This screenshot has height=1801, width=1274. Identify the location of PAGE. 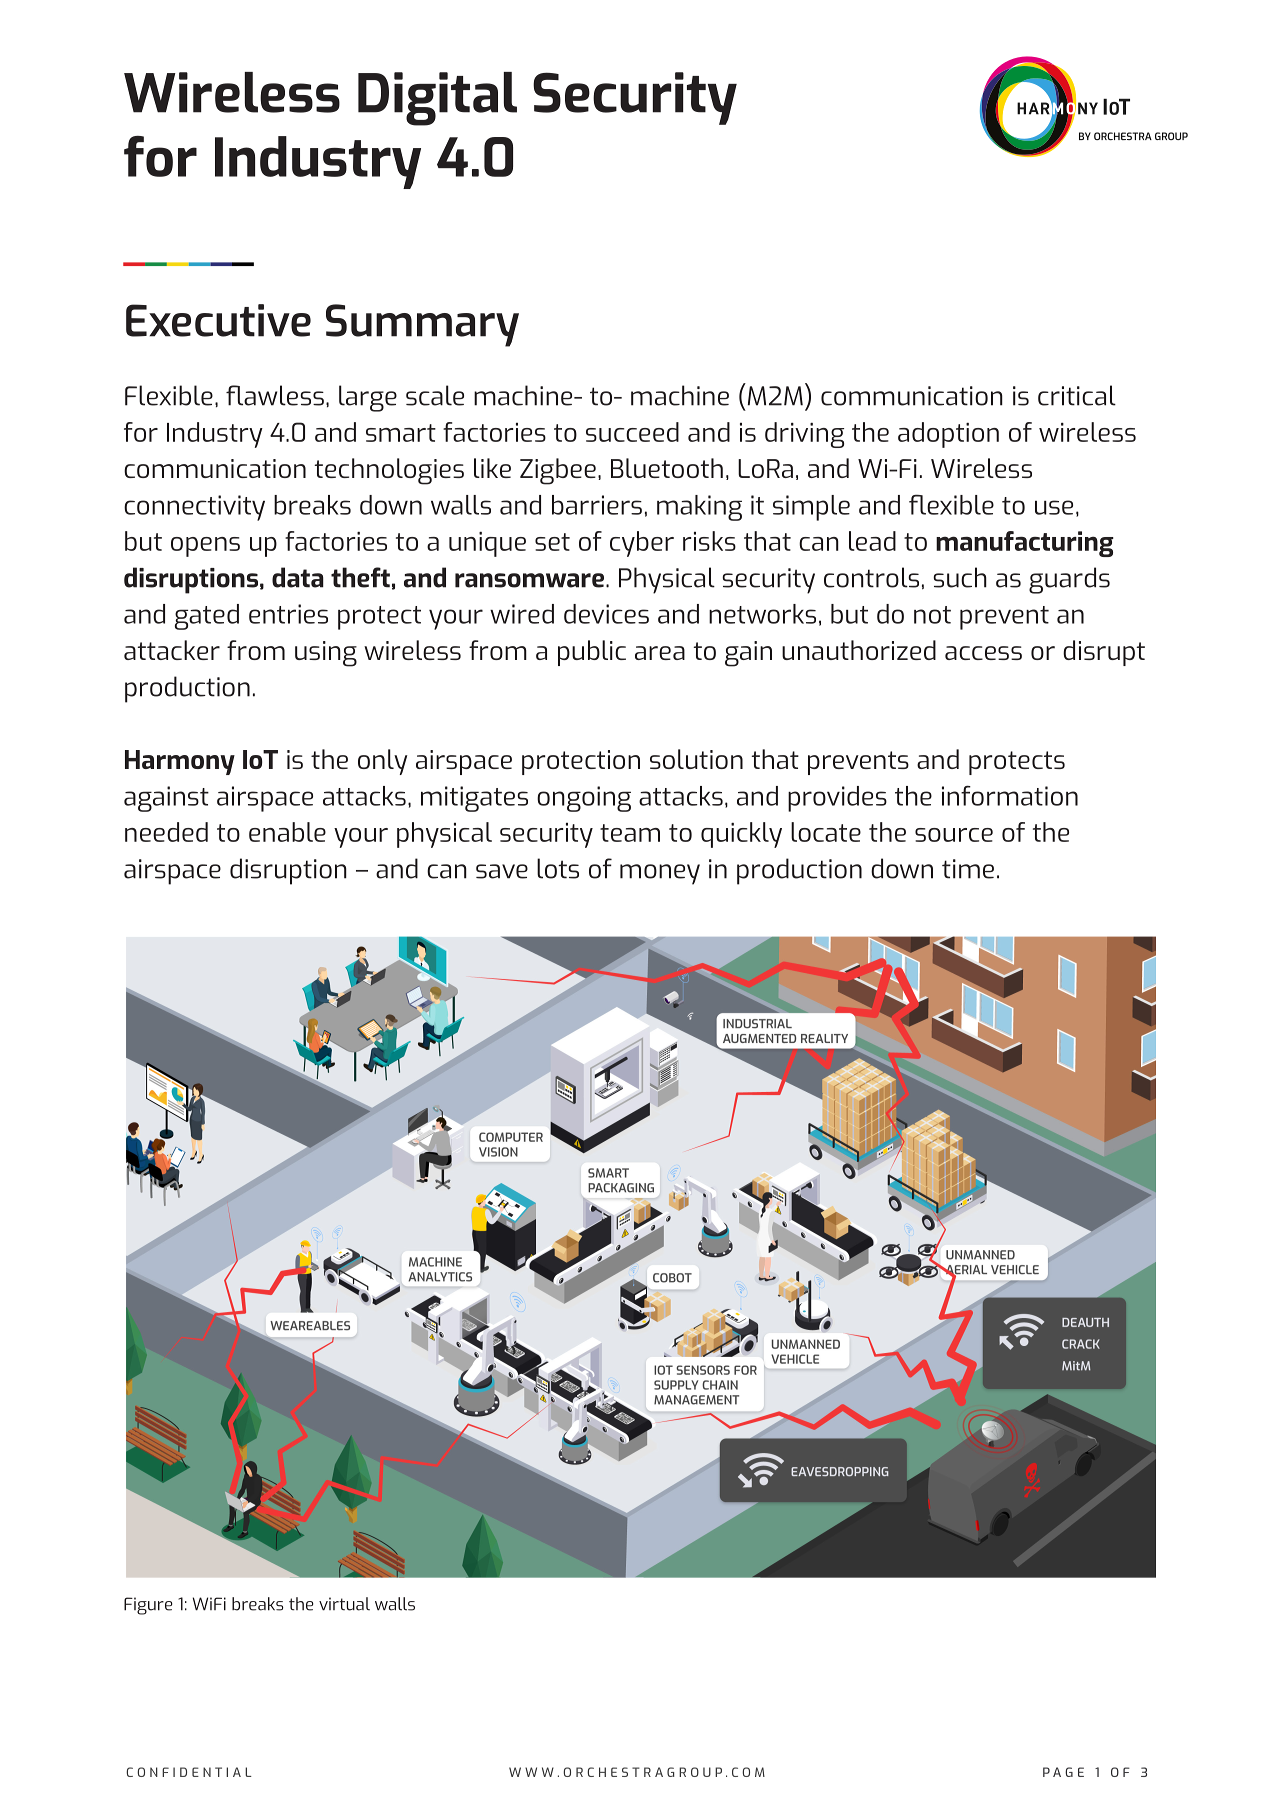
(1063, 1772).
